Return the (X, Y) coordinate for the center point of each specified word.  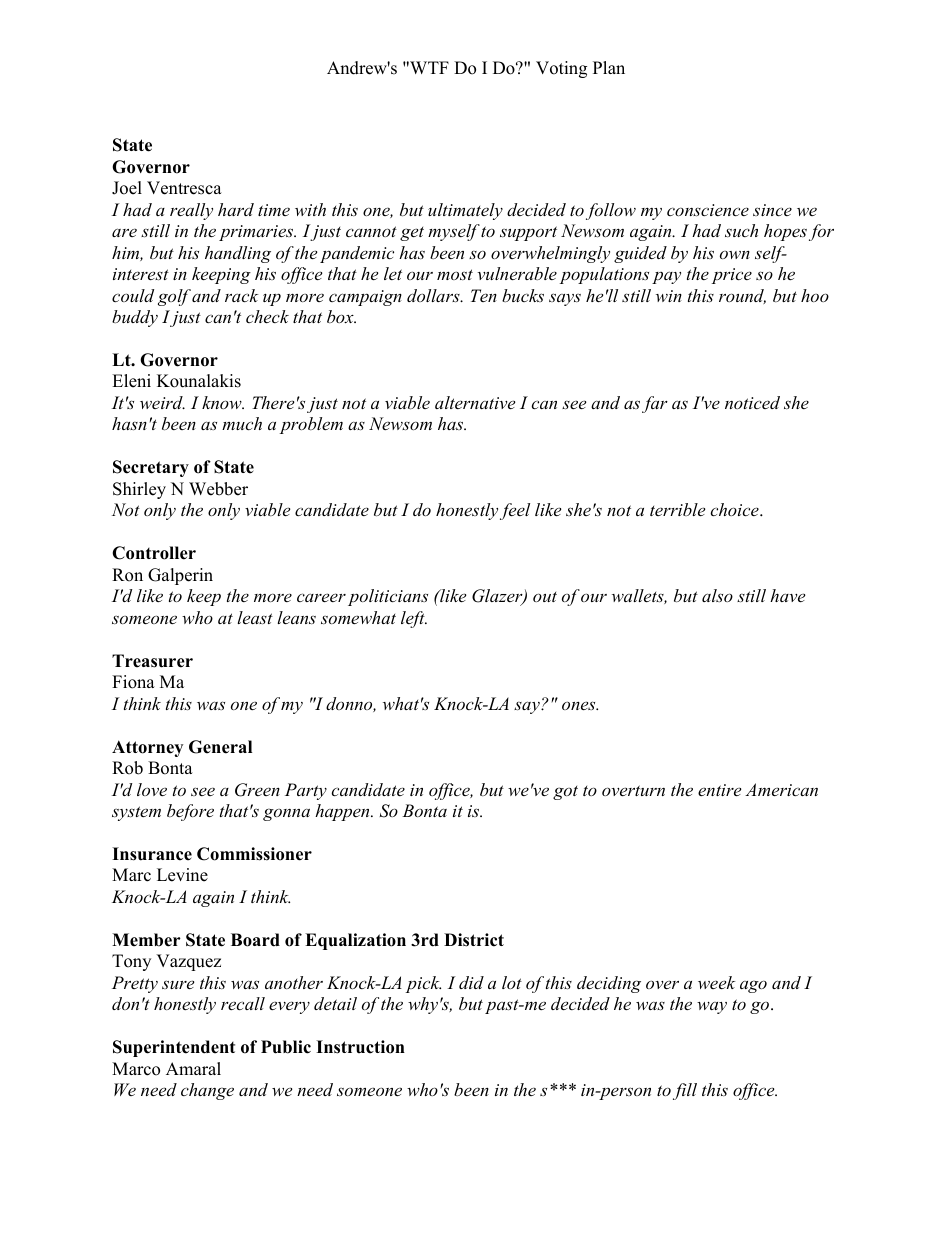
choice (735, 509)
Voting (561, 69)
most (455, 274)
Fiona (133, 682)
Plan (609, 67)
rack (242, 295)
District (474, 940)
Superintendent (174, 1048)
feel (515, 511)
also (717, 595)
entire (719, 790)
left (414, 619)
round (742, 296)
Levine (182, 875)
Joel (127, 188)
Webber (218, 489)
